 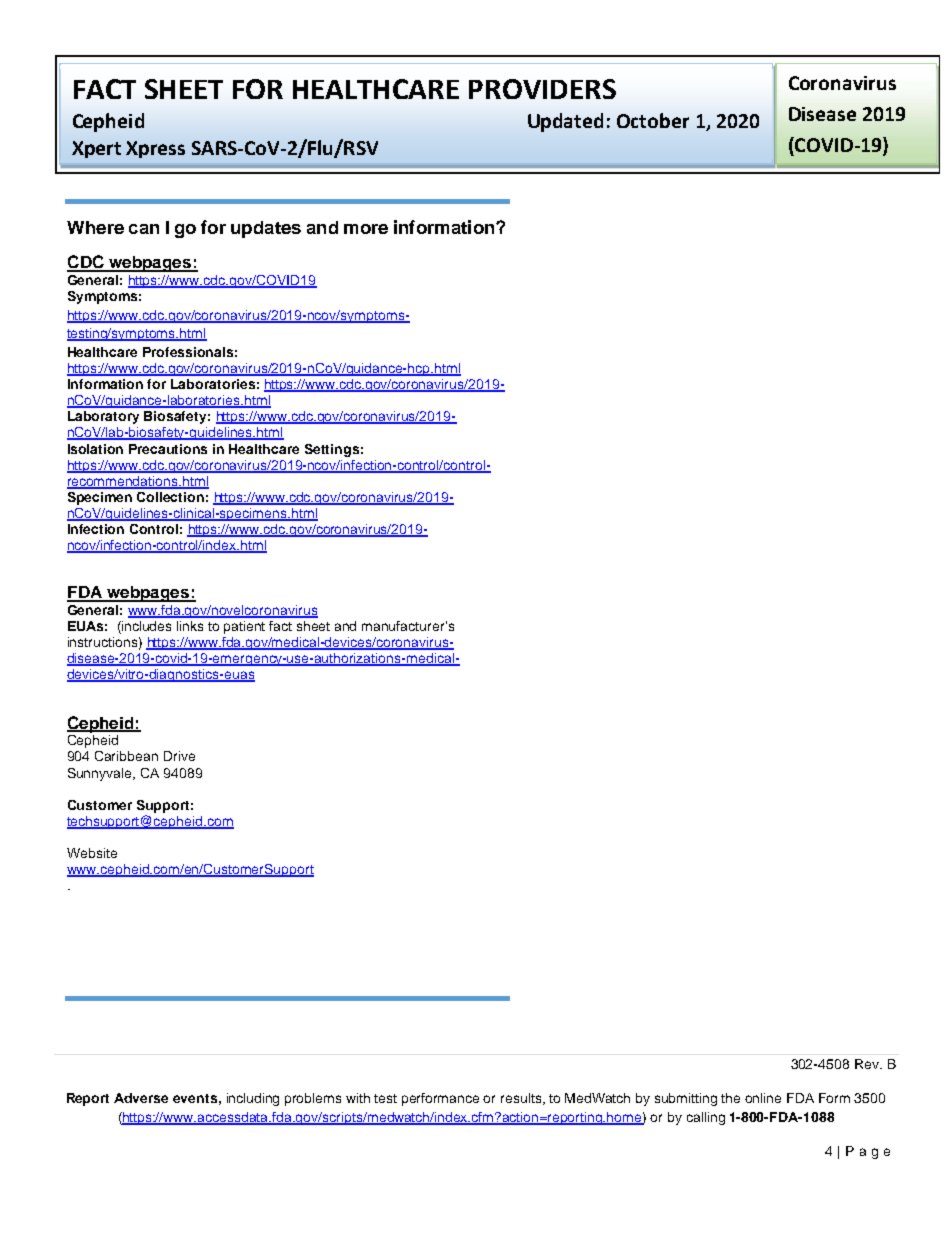 I want to click on Rev, so click(x=868, y=1064).
